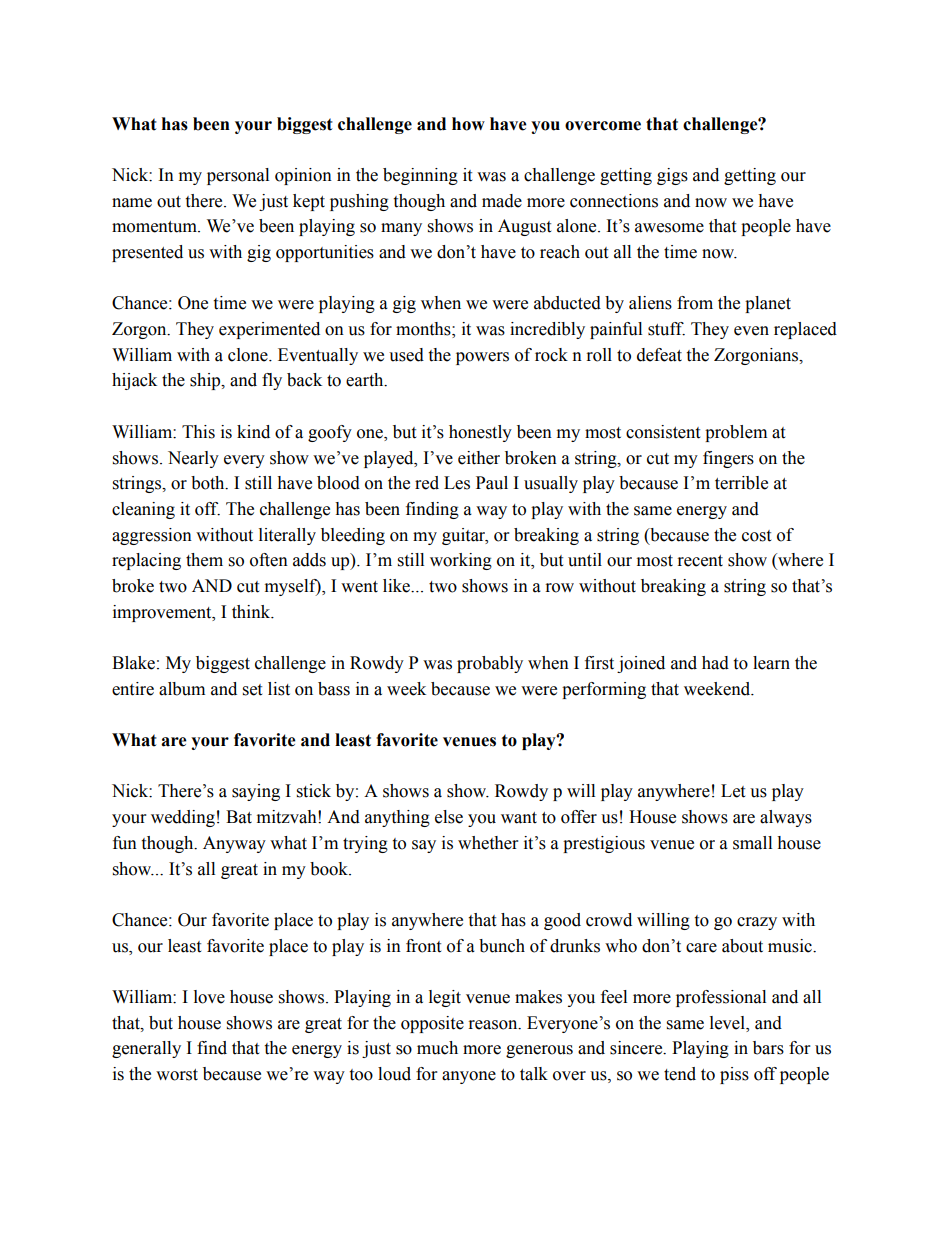  Describe the element at coordinates (238, 176) in the screenshot. I see `personal` at that location.
